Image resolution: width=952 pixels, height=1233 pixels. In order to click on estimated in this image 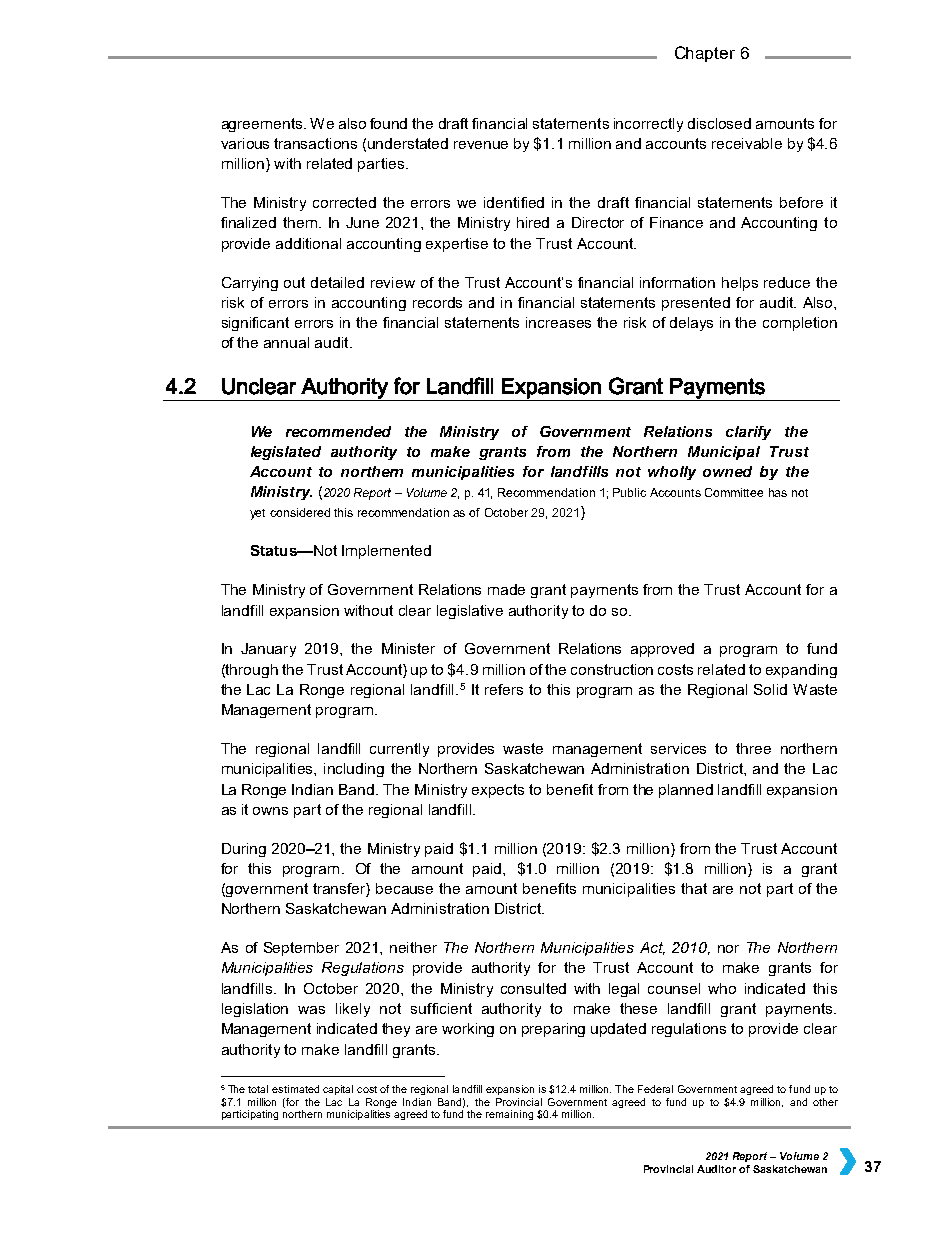, I will do `click(295, 1089)`.
